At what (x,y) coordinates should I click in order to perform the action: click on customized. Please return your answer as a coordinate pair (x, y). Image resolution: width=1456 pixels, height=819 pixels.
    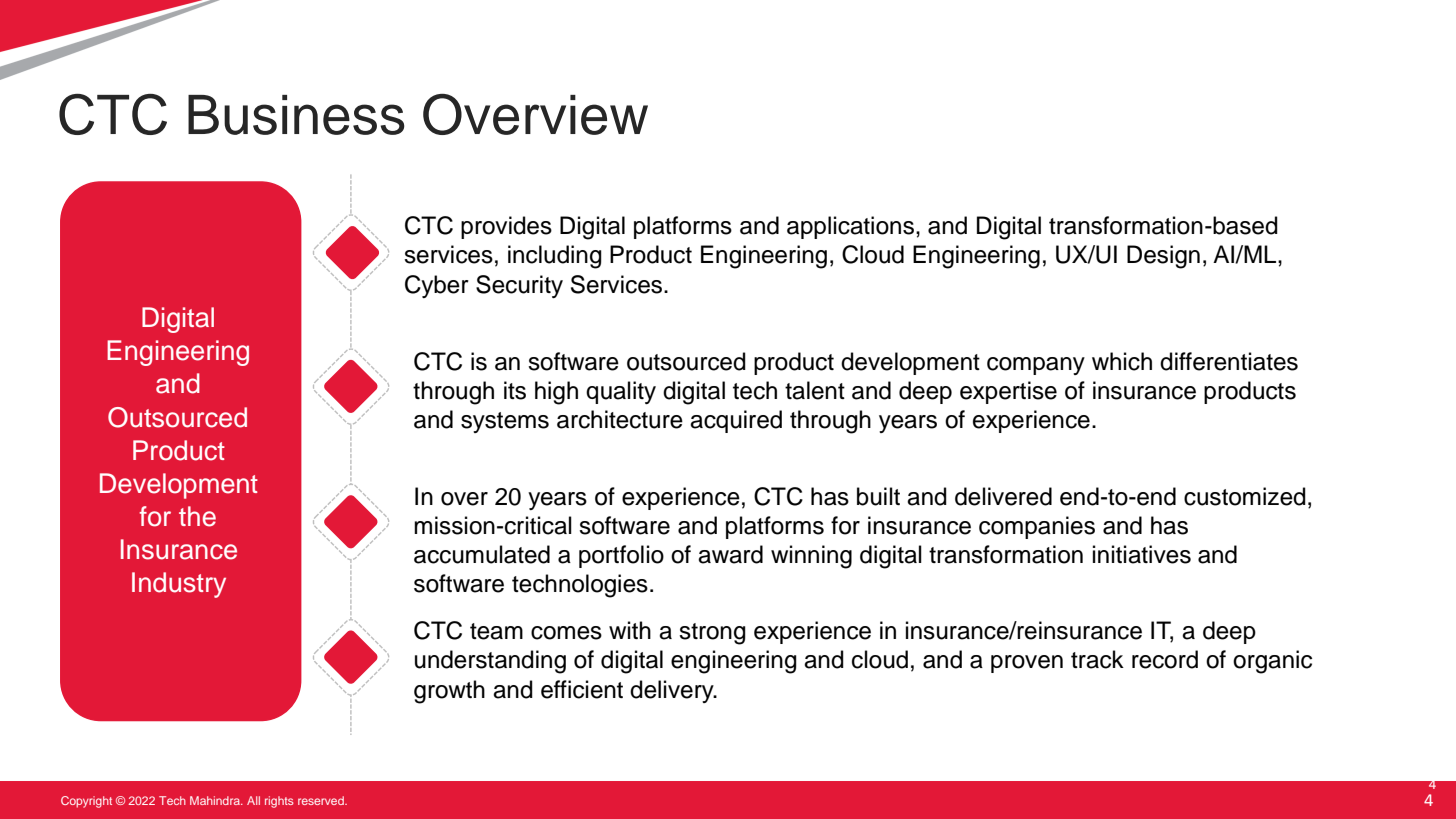
    Looking at the image, I should click on (1245, 496).
